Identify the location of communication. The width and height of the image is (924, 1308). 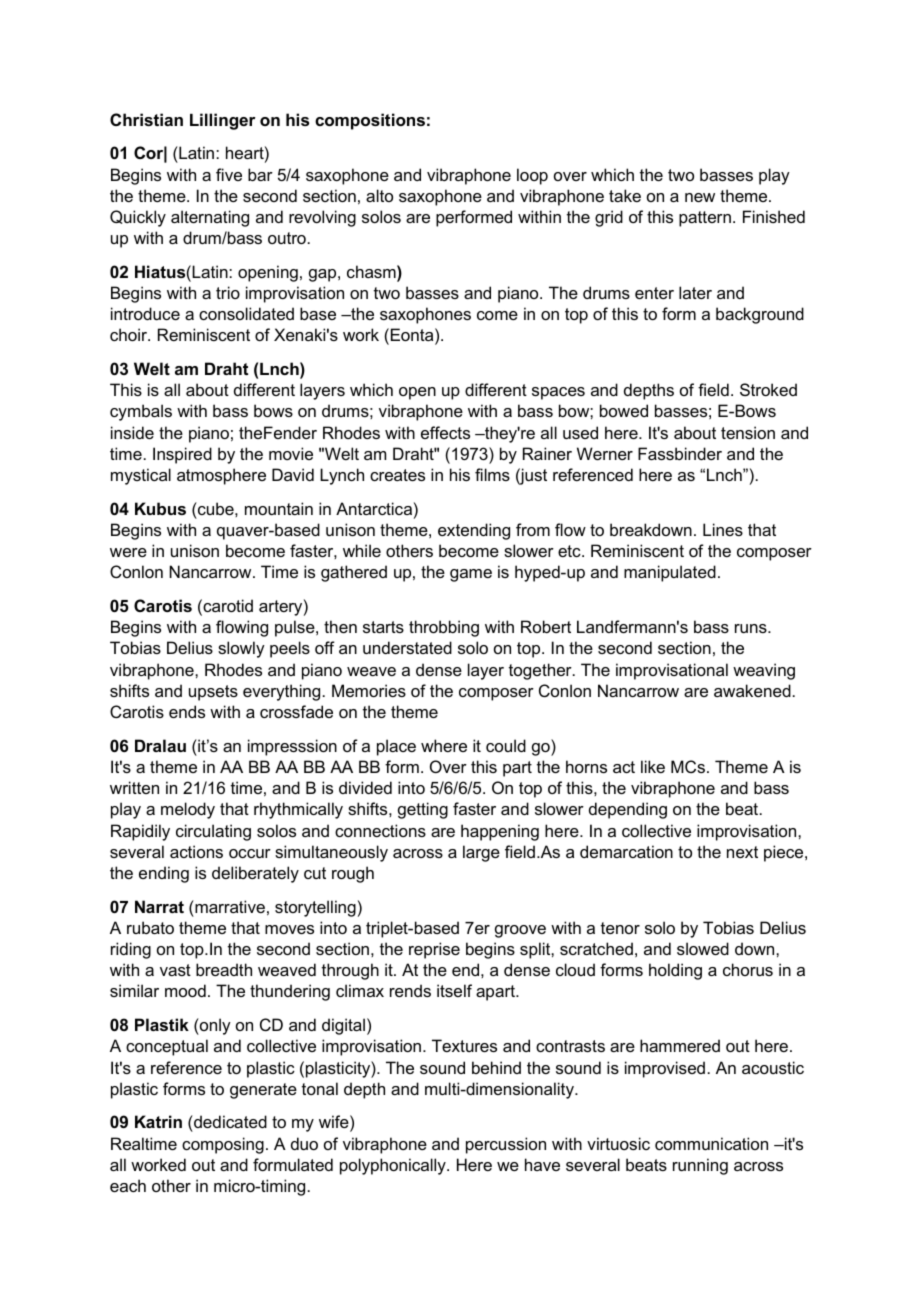
(711, 1143).
